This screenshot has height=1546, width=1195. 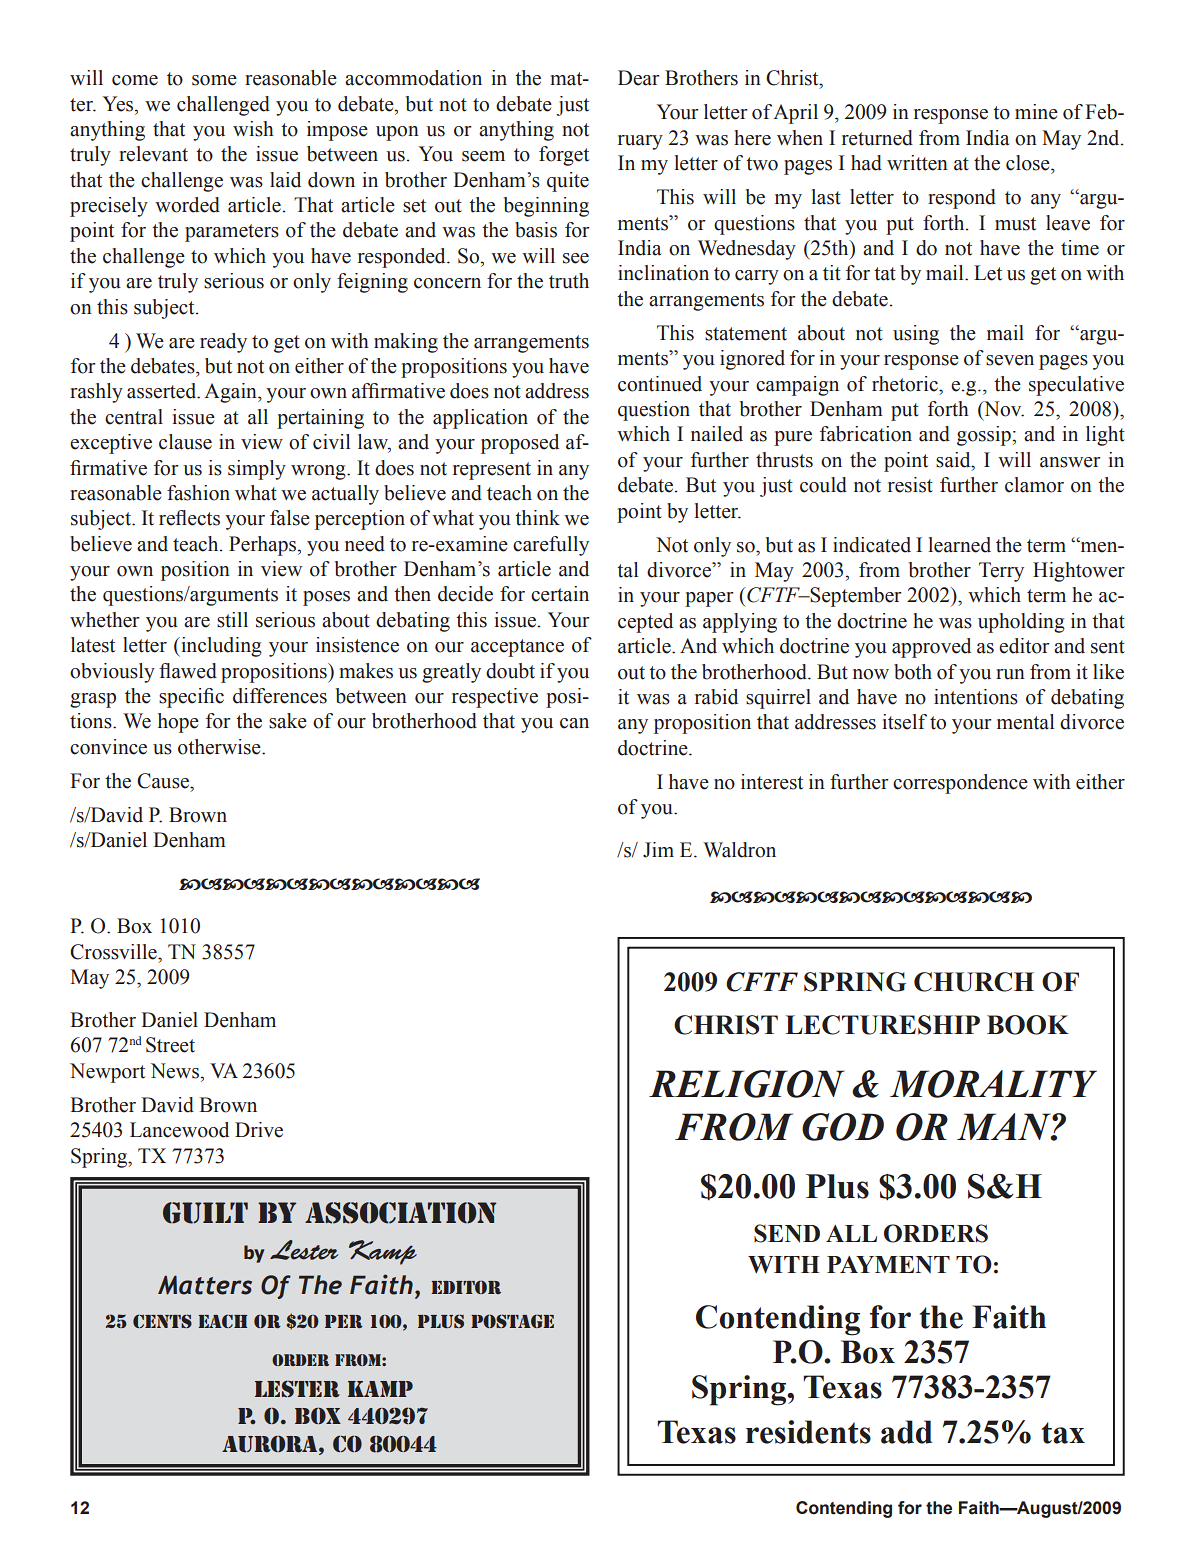 I want to click on otherwise, so click(x=220, y=747).
